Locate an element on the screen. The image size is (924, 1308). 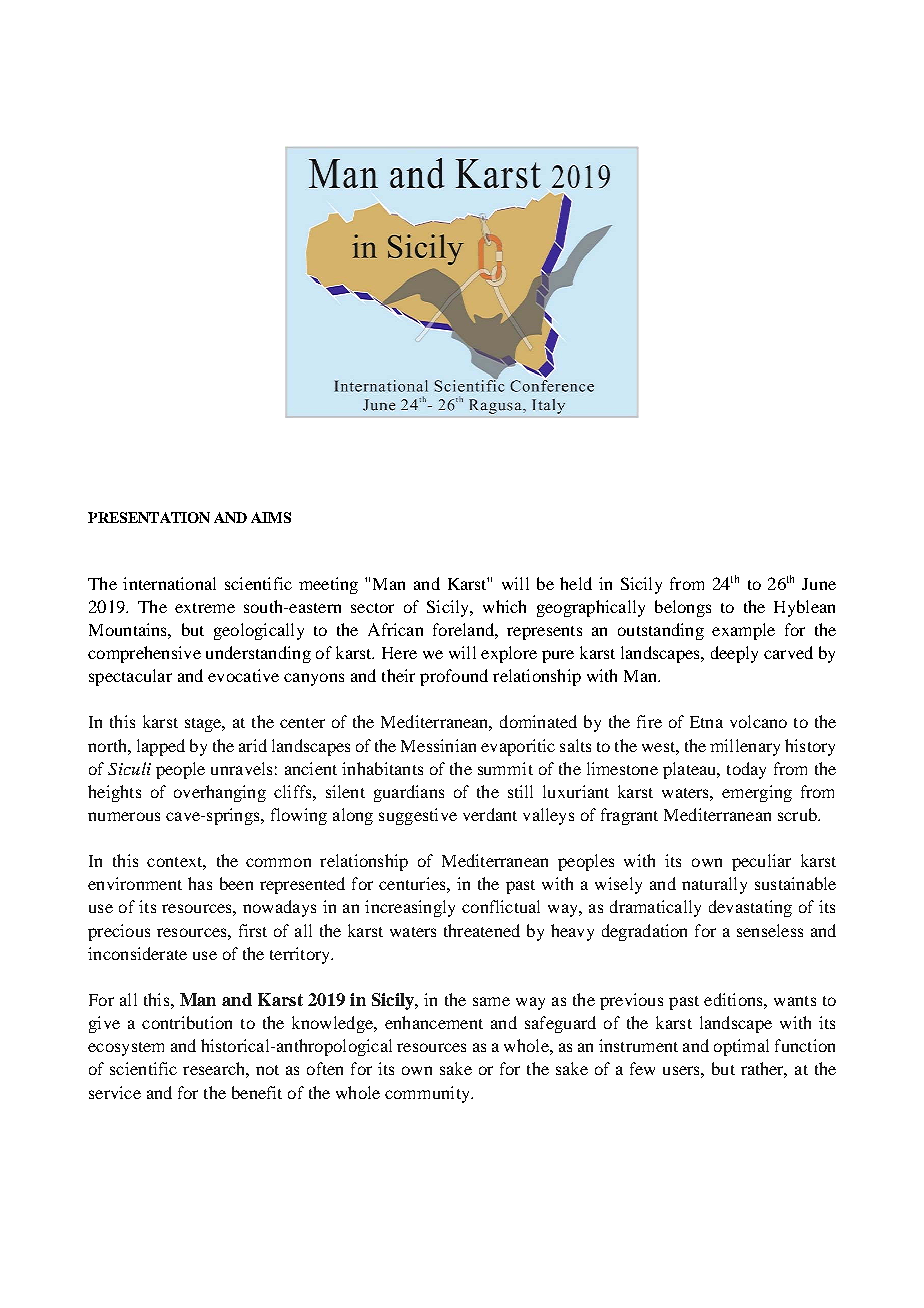
benefit is located at coordinates (257, 1092).
